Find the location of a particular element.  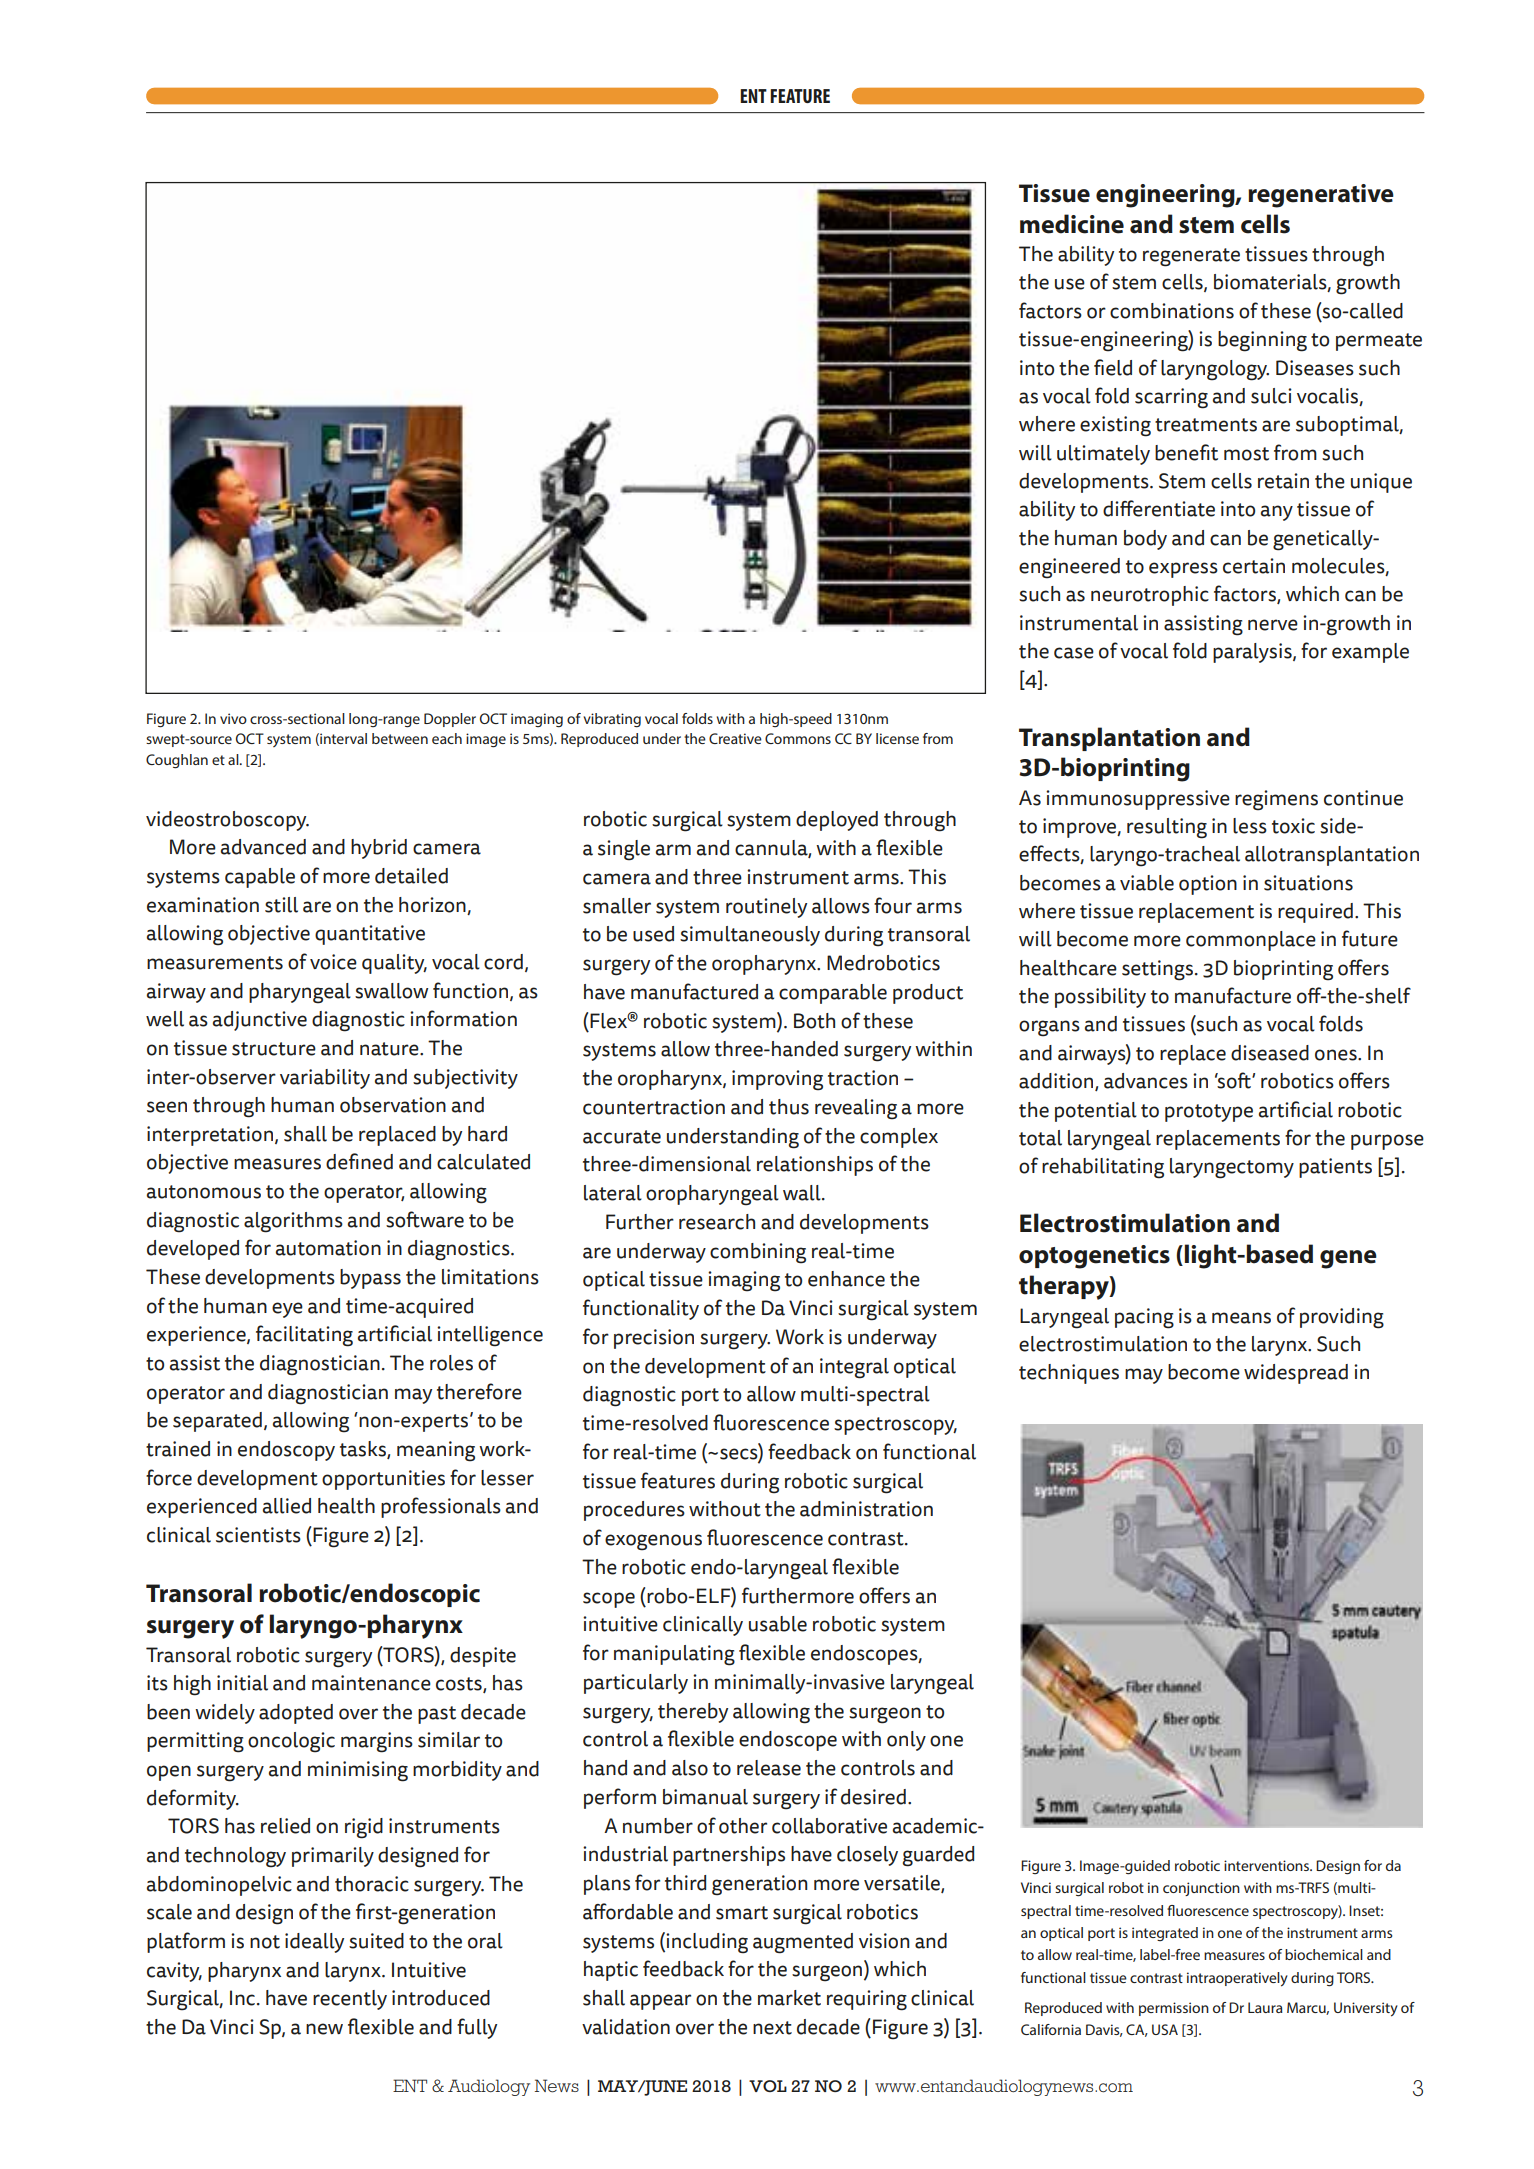

vivo is located at coordinates (233, 718).
